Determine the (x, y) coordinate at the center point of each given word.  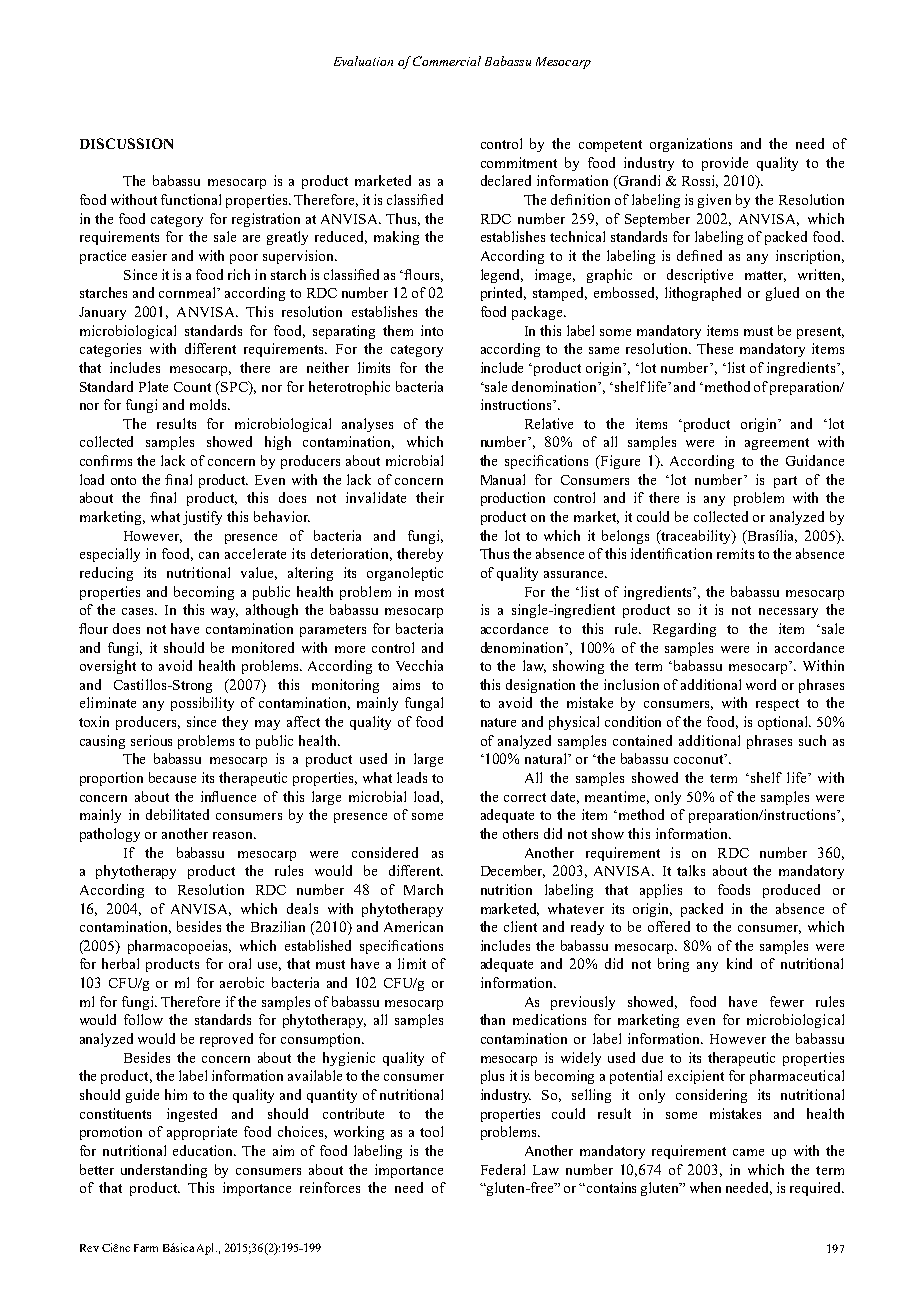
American (413, 926)
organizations (691, 145)
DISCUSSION (126, 143)
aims (406, 684)
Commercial (447, 61)
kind (739, 963)
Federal (503, 1169)
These (715, 348)
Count (192, 387)
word (761, 684)
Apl (207, 1249)
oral (240, 963)
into (432, 330)
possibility (202, 704)
